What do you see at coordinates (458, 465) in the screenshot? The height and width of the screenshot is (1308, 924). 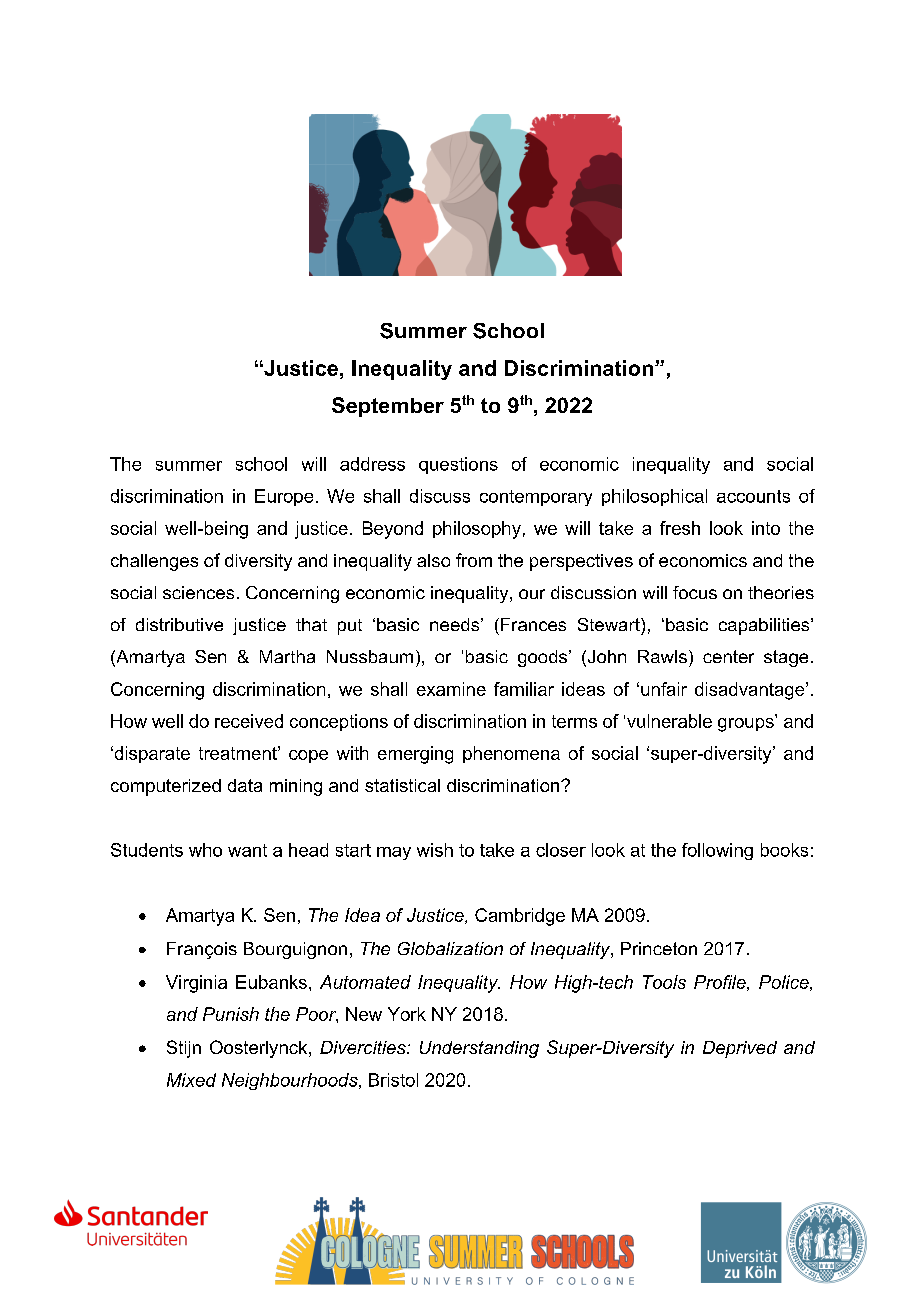 I see `questions` at bounding box center [458, 465].
